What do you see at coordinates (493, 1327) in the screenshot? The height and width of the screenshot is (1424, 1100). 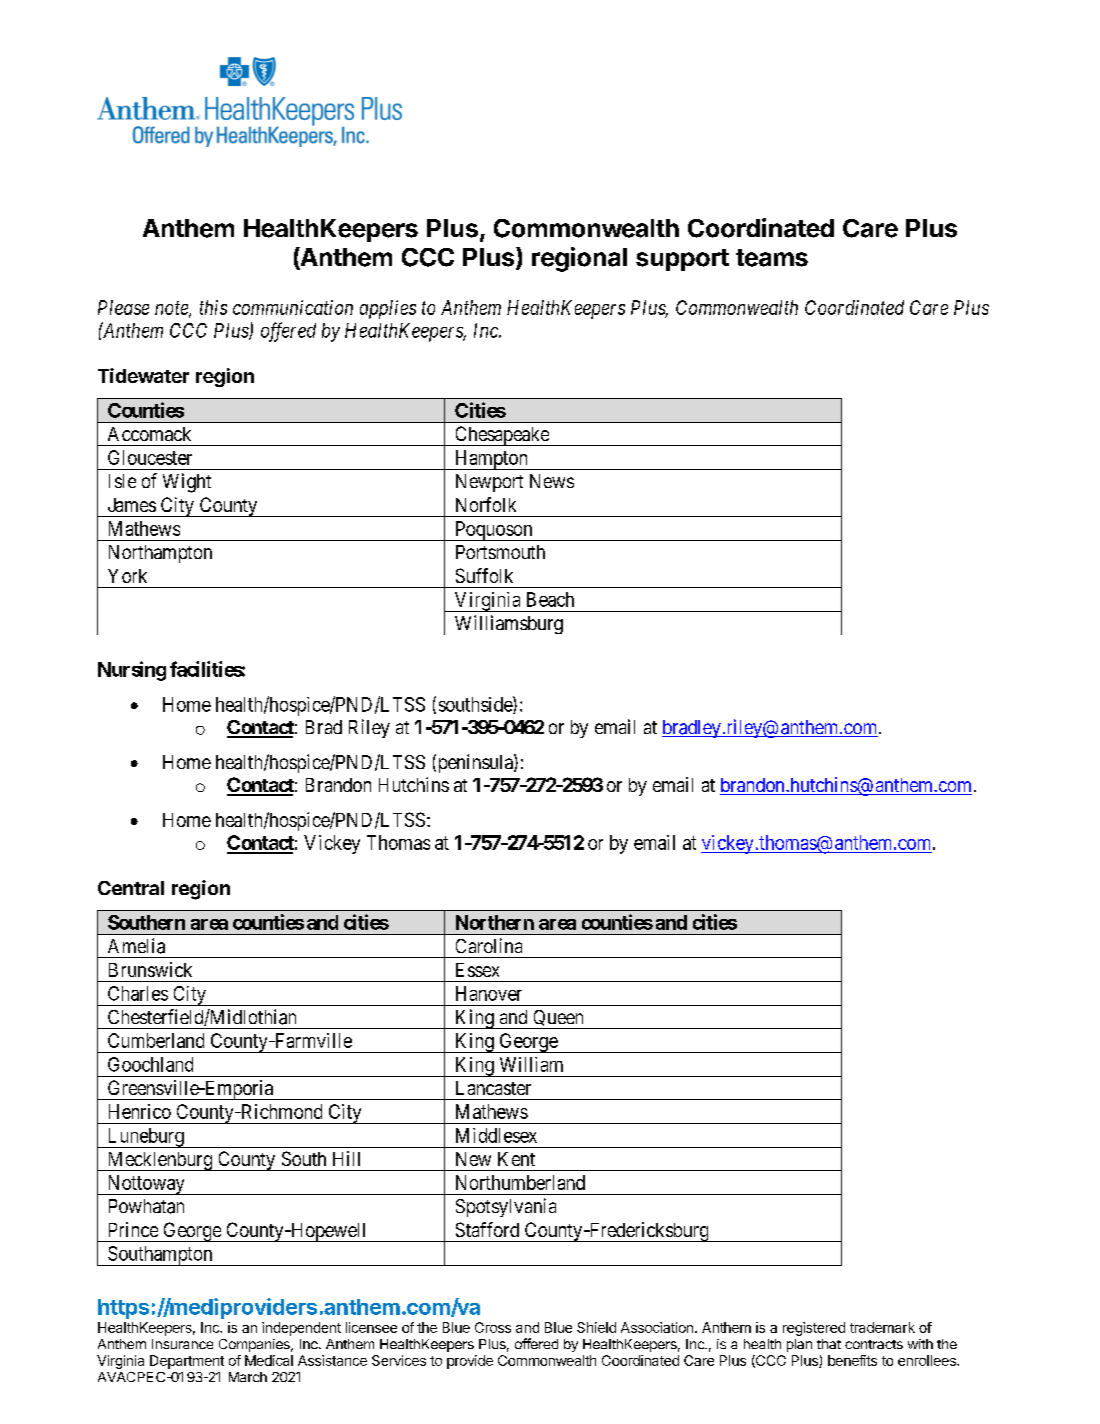 I see `Cross` at bounding box center [493, 1327].
